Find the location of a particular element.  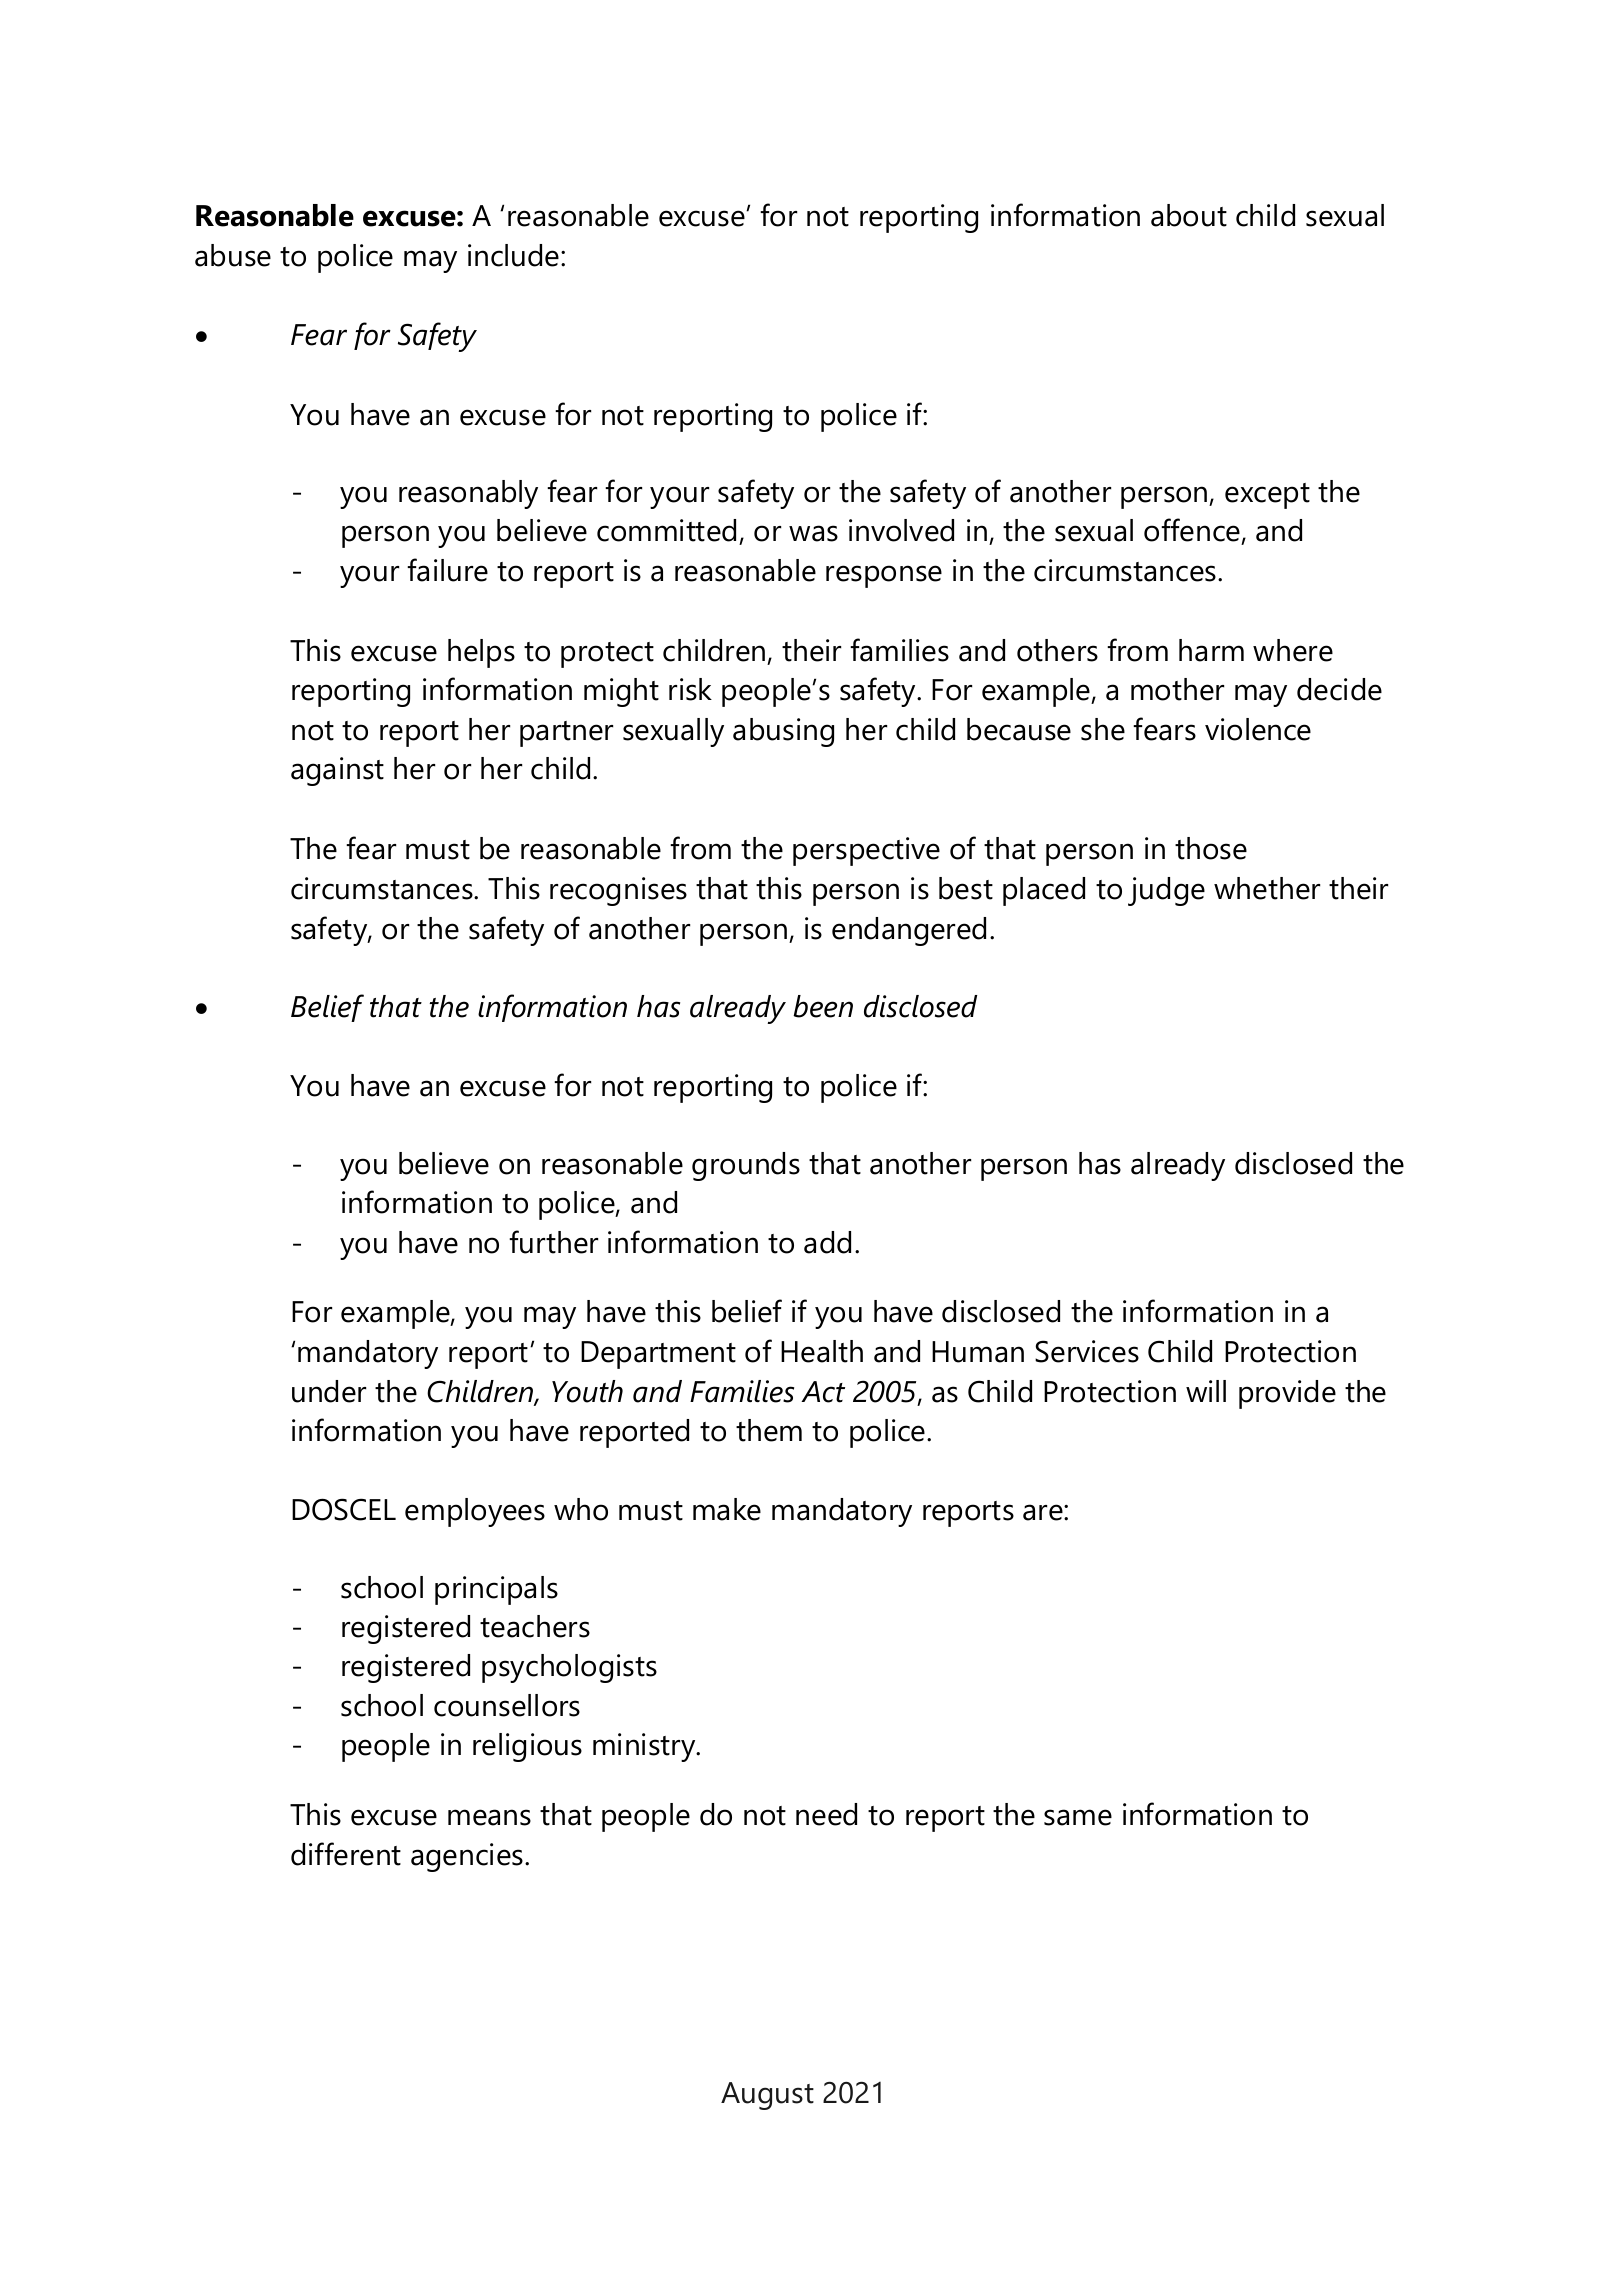

them is located at coordinates (769, 1430).
